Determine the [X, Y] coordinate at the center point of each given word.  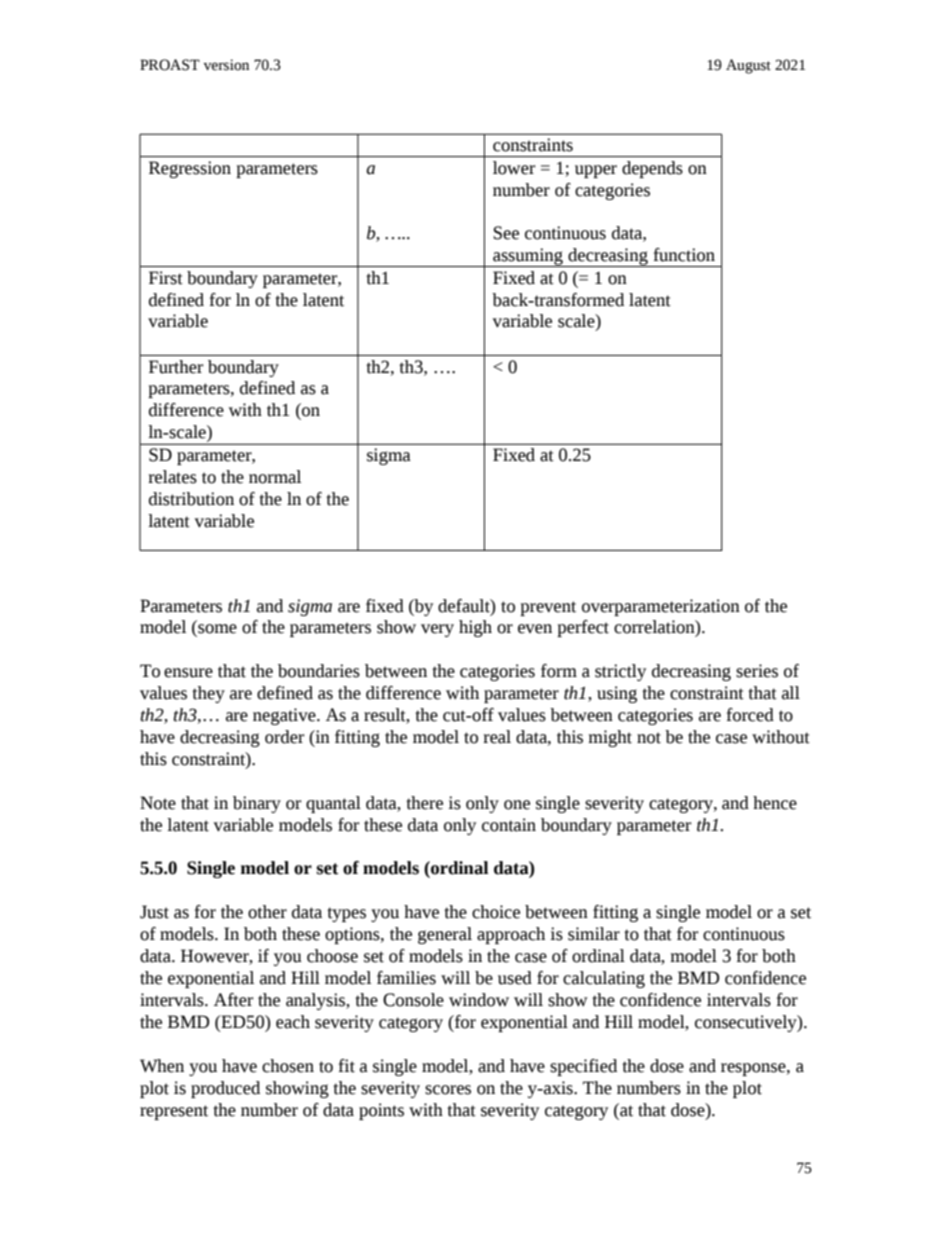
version [226, 65]
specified [583, 1067]
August [748, 66]
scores [448, 1090]
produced [225, 1089]
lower [514, 168]
